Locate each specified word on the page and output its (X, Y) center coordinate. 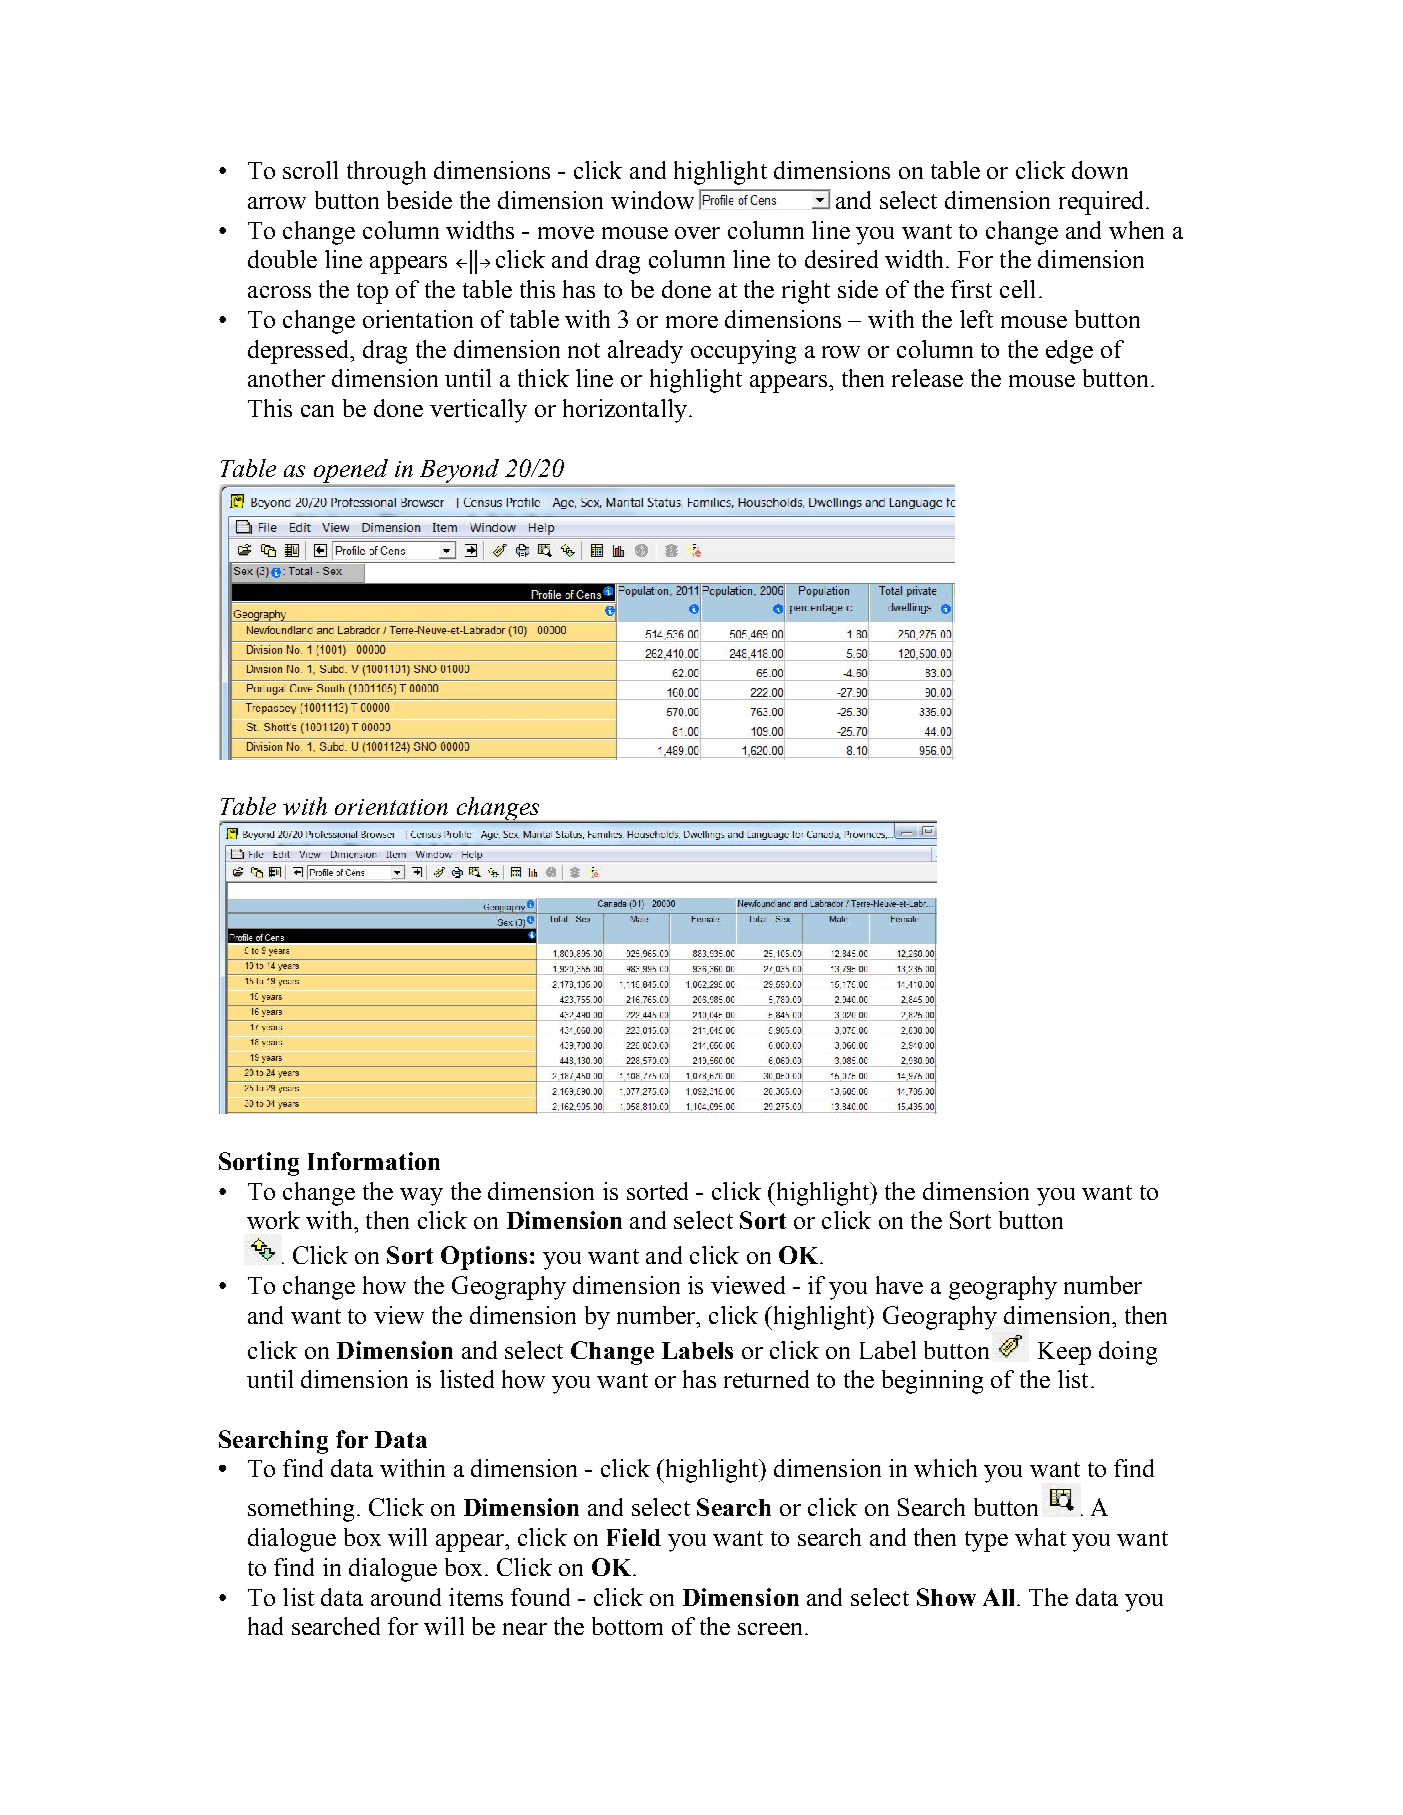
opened (351, 471)
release (927, 378)
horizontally (625, 411)
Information (374, 1161)
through (386, 173)
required (1103, 203)
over (697, 233)
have (899, 1285)
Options (484, 1258)
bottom (627, 1626)
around (406, 1597)
